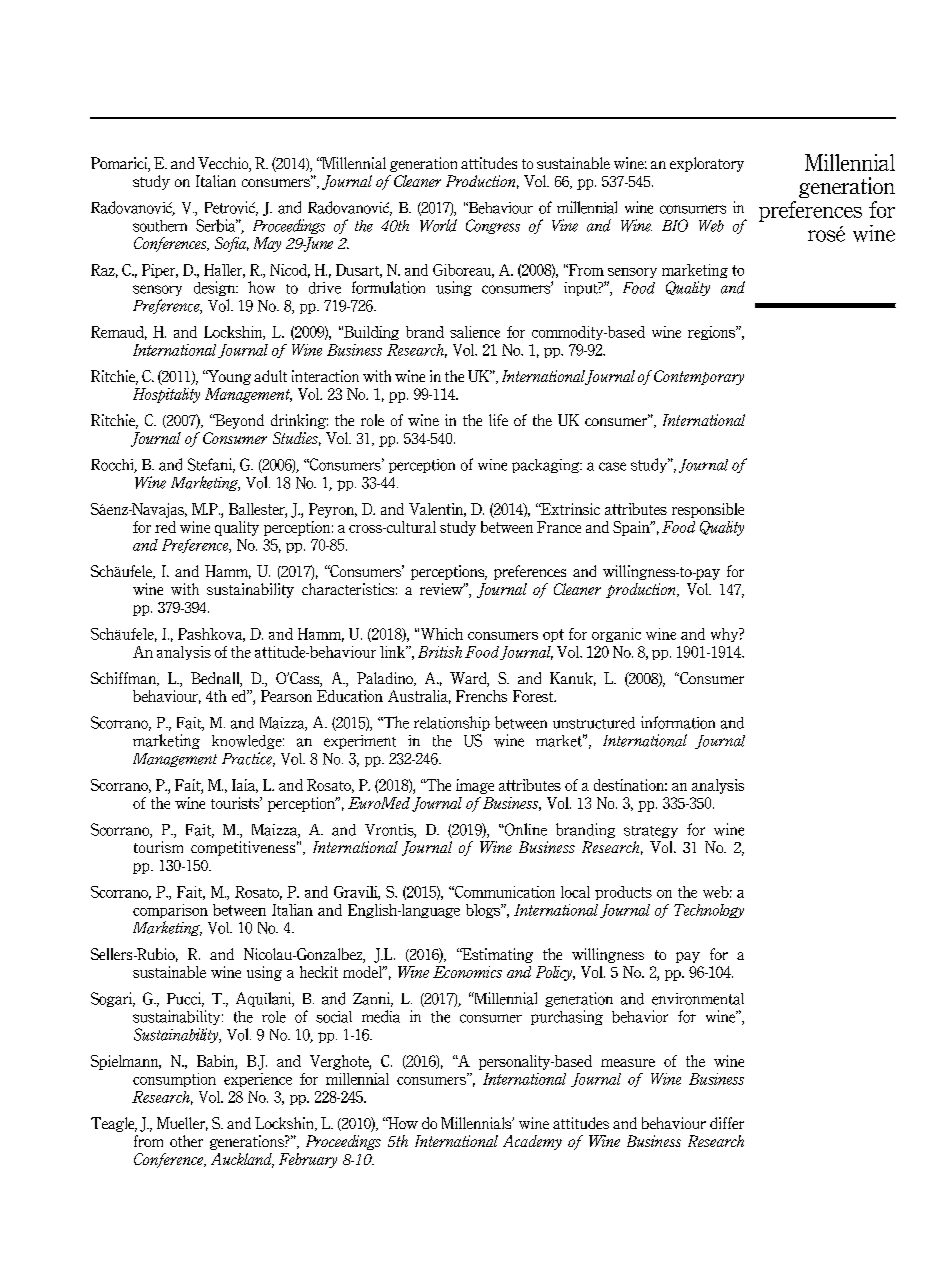 The width and height of the screenshot is (933, 1288). What do you see at coordinates (727, 1123) in the screenshot?
I see `differ` at bounding box center [727, 1123].
